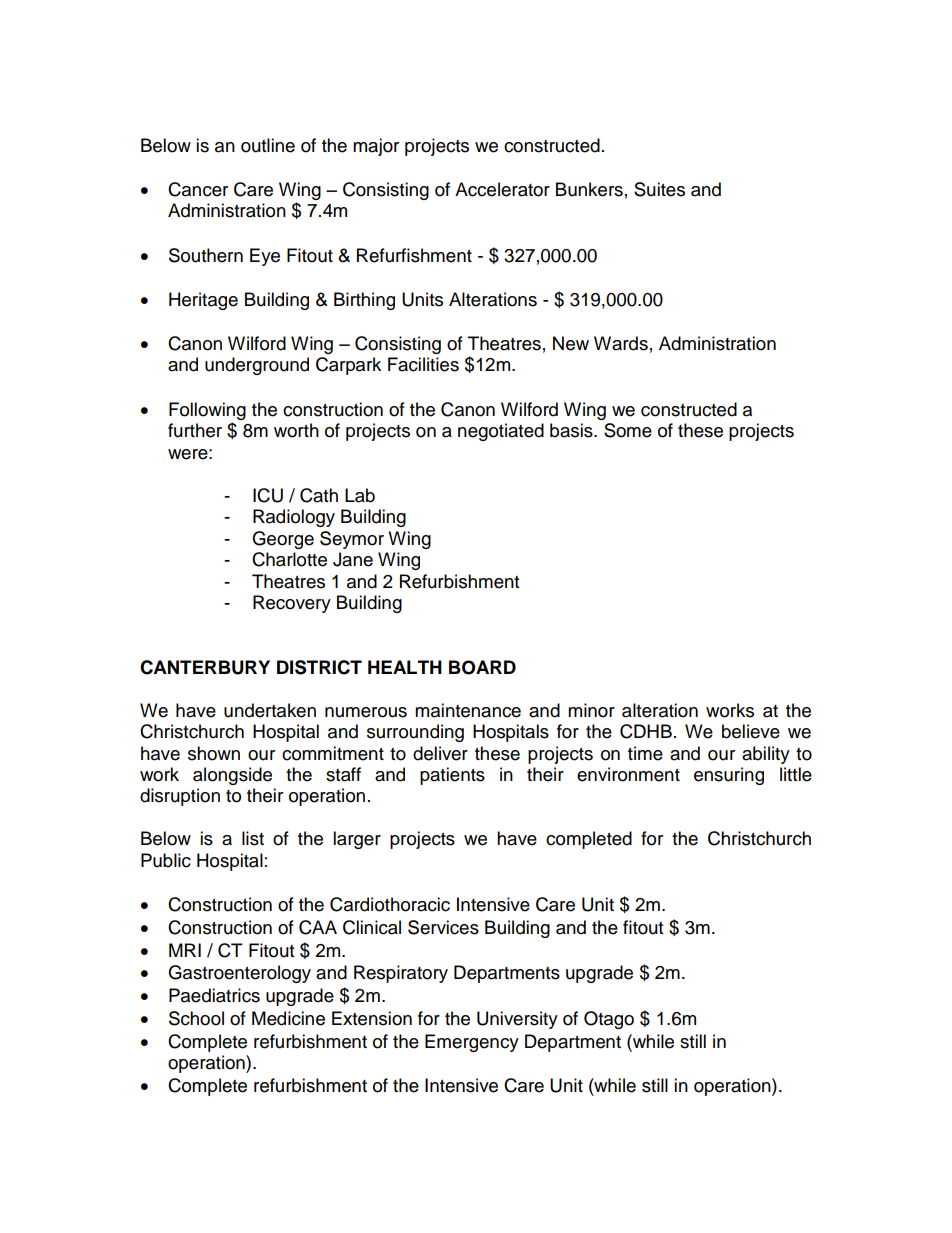  Describe the element at coordinates (751, 731) in the screenshot. I see `believe` at that location.
